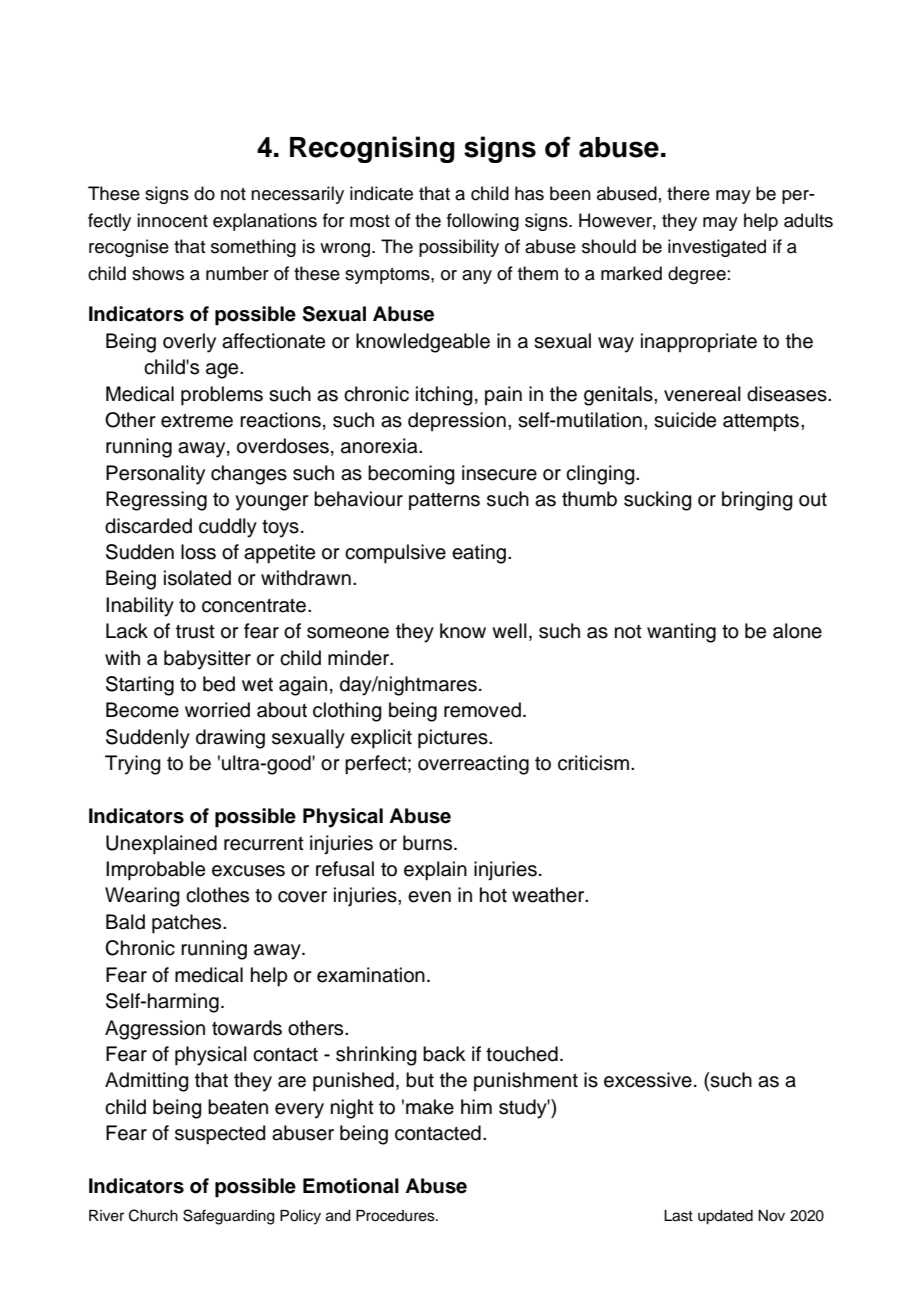 Image resolution: width=924 pixels, height=1308 pixels. I want to click on patches, so click(188, 924).
